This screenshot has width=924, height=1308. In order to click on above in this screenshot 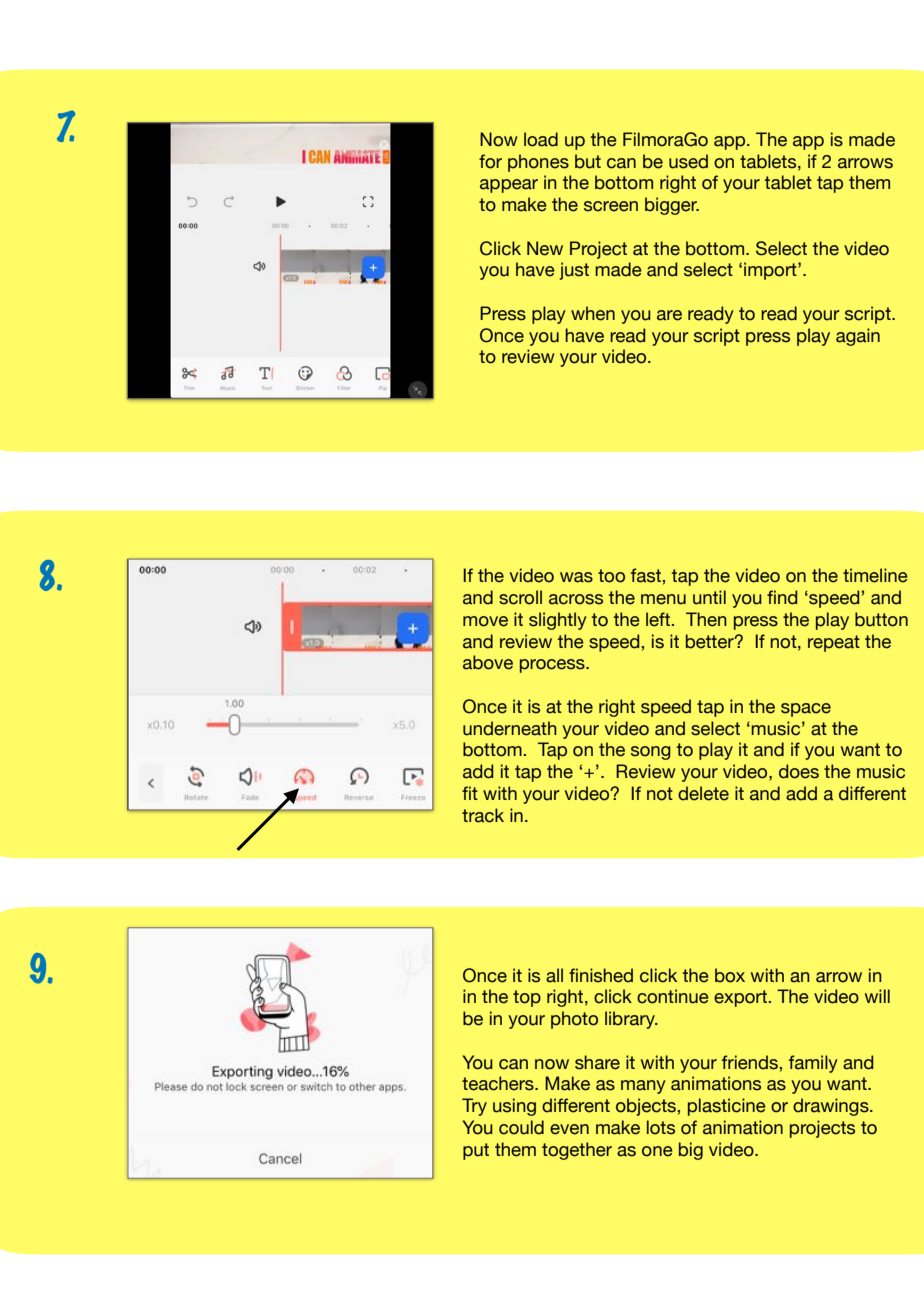, I will do `click(488, 662)`.
